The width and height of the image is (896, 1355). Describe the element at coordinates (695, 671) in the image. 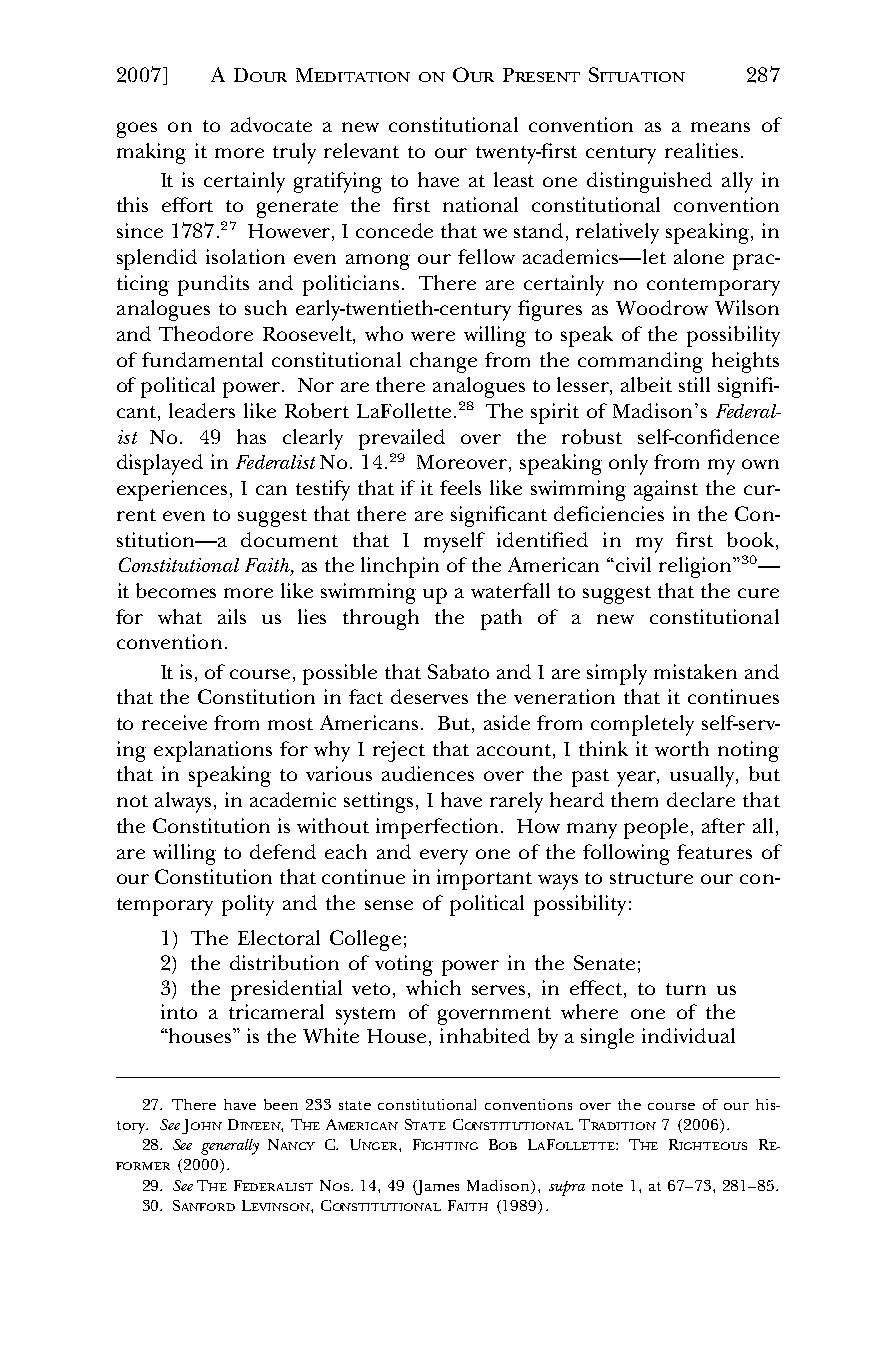

I see `mistaken` at that location.
